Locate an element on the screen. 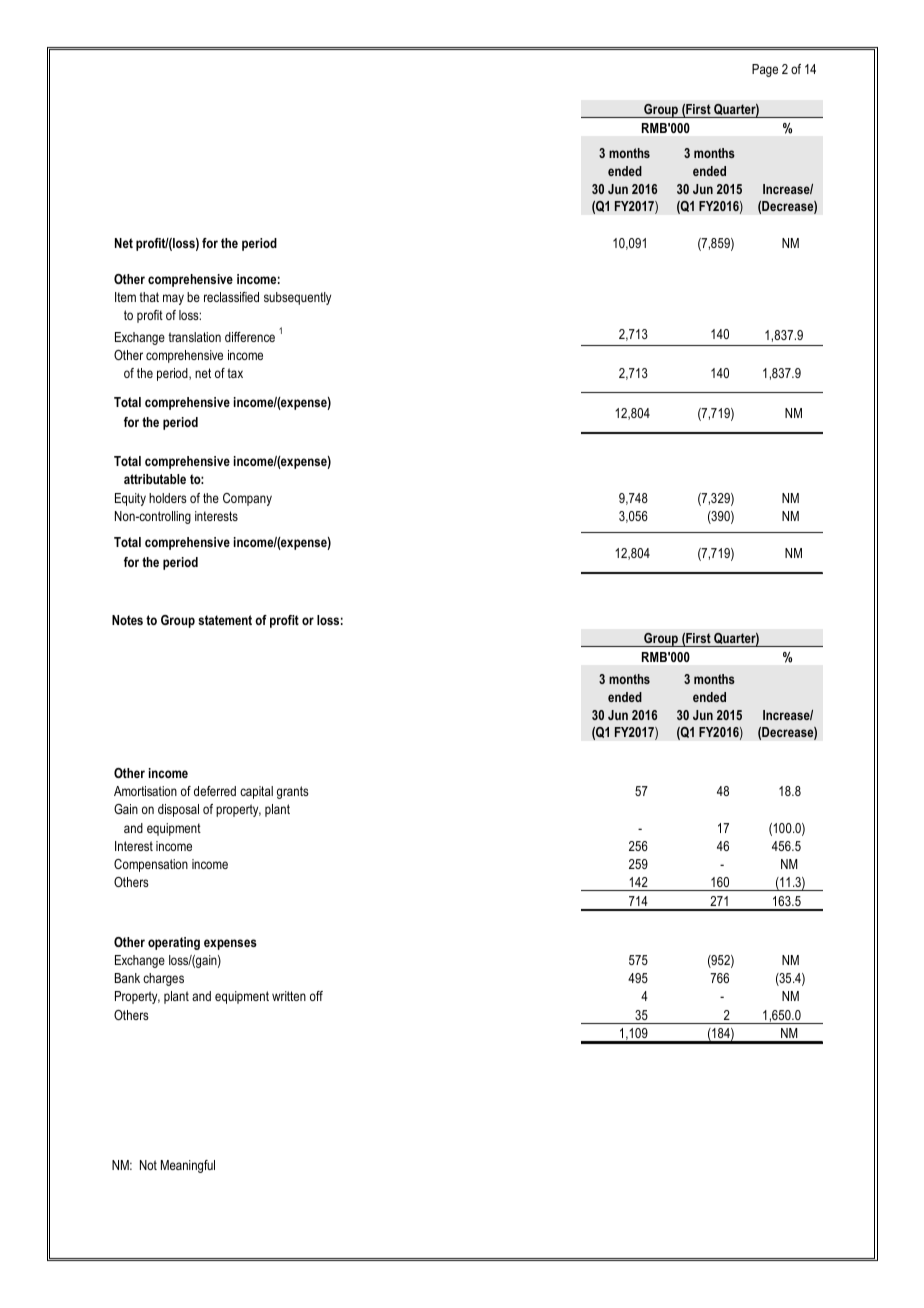  grants is located at coordinates (293, 792).
